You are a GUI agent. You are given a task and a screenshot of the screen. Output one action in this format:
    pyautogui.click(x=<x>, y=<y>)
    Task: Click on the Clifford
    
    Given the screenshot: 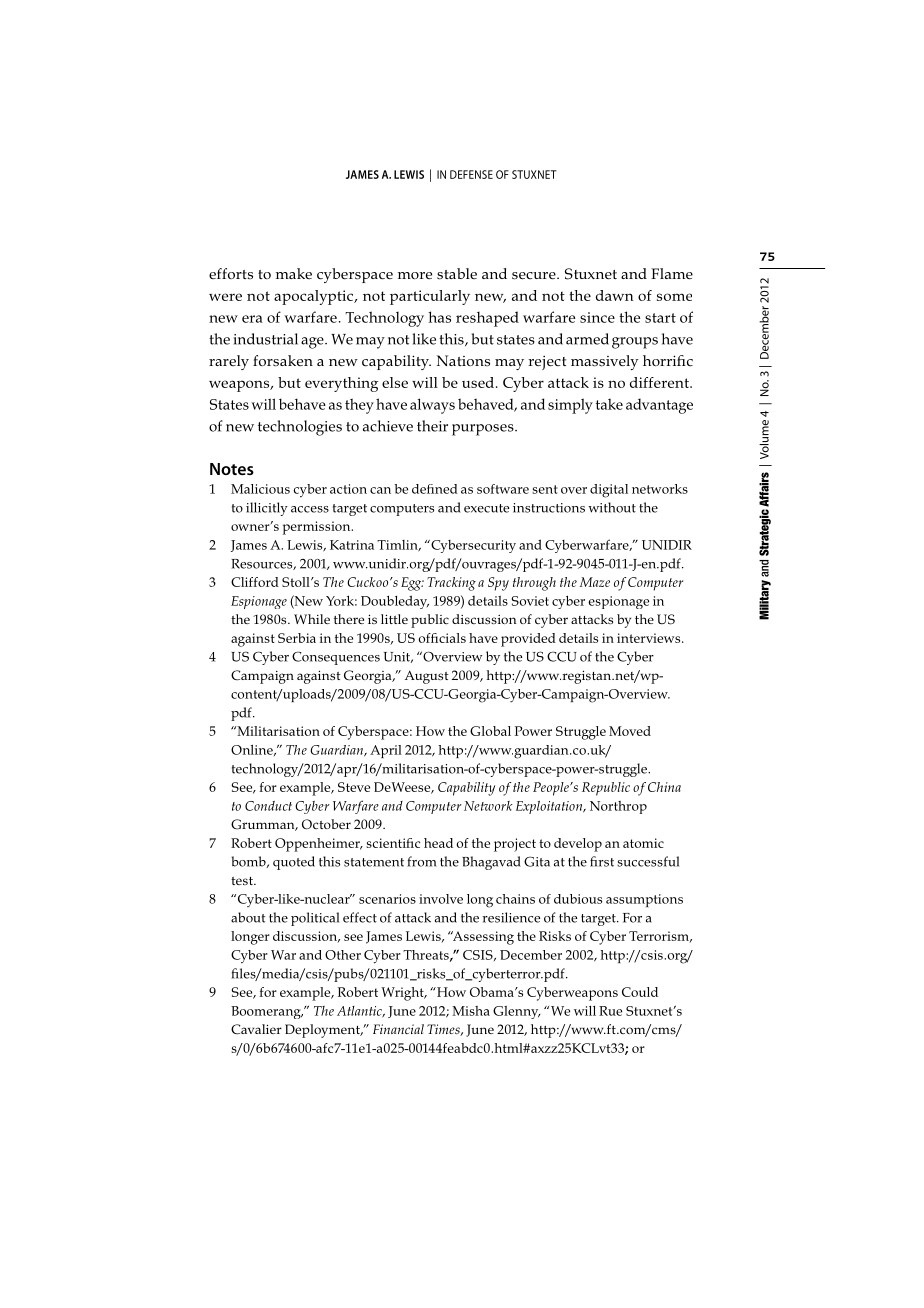 What is the action you would take?
    pyautogui.click(x=255, y=582)
